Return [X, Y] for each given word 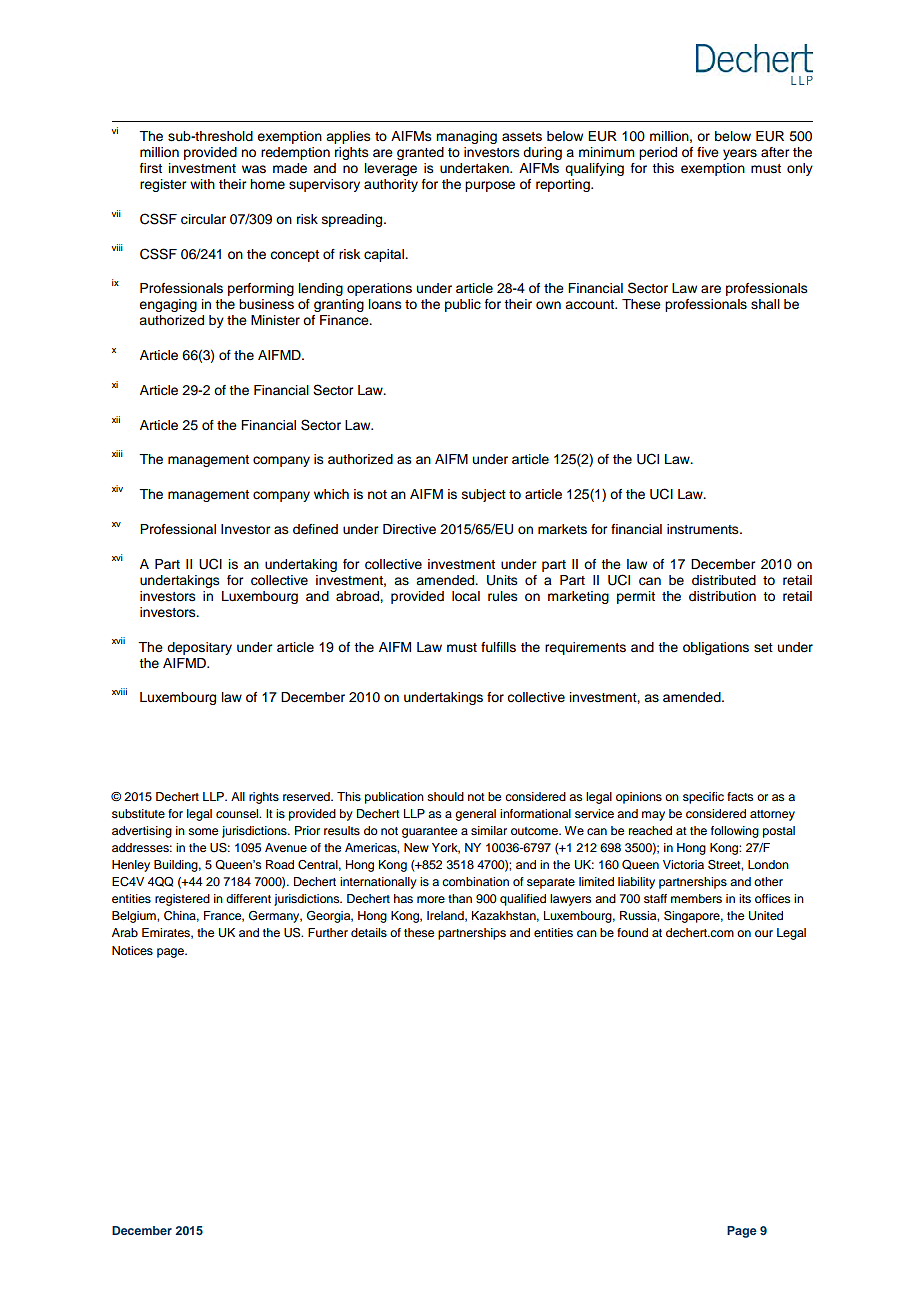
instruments [704, 529]
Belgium [135, 917]
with [202, 184]
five [708, 152]
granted [420, 153]
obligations [716, 648]
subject [484, 495]
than [460, 898]
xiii [117, 453]
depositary [199, 648]
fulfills [498, 647]
